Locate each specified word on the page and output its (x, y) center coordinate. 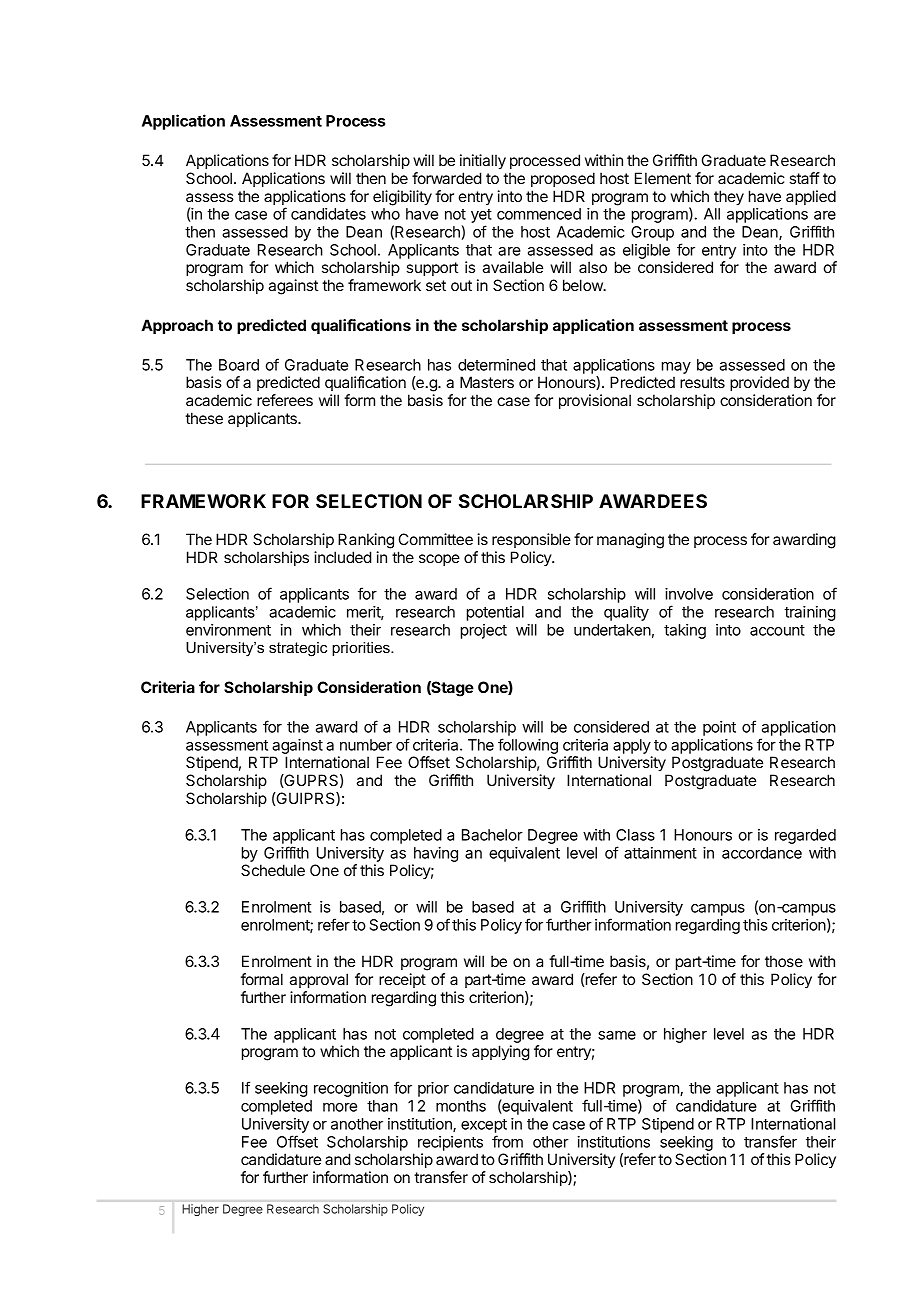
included (342, 557)
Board (239, 365)
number (366, 745)
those (784, 961)
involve (689, 594)
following (528, 746)
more (340, 1107)
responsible (531, 540)
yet (481, 217)
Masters (487, 382)
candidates (328, 214)
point (719, 728)
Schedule (273, 870)
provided (759, 383)
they (729, 198)
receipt (402, 980)
